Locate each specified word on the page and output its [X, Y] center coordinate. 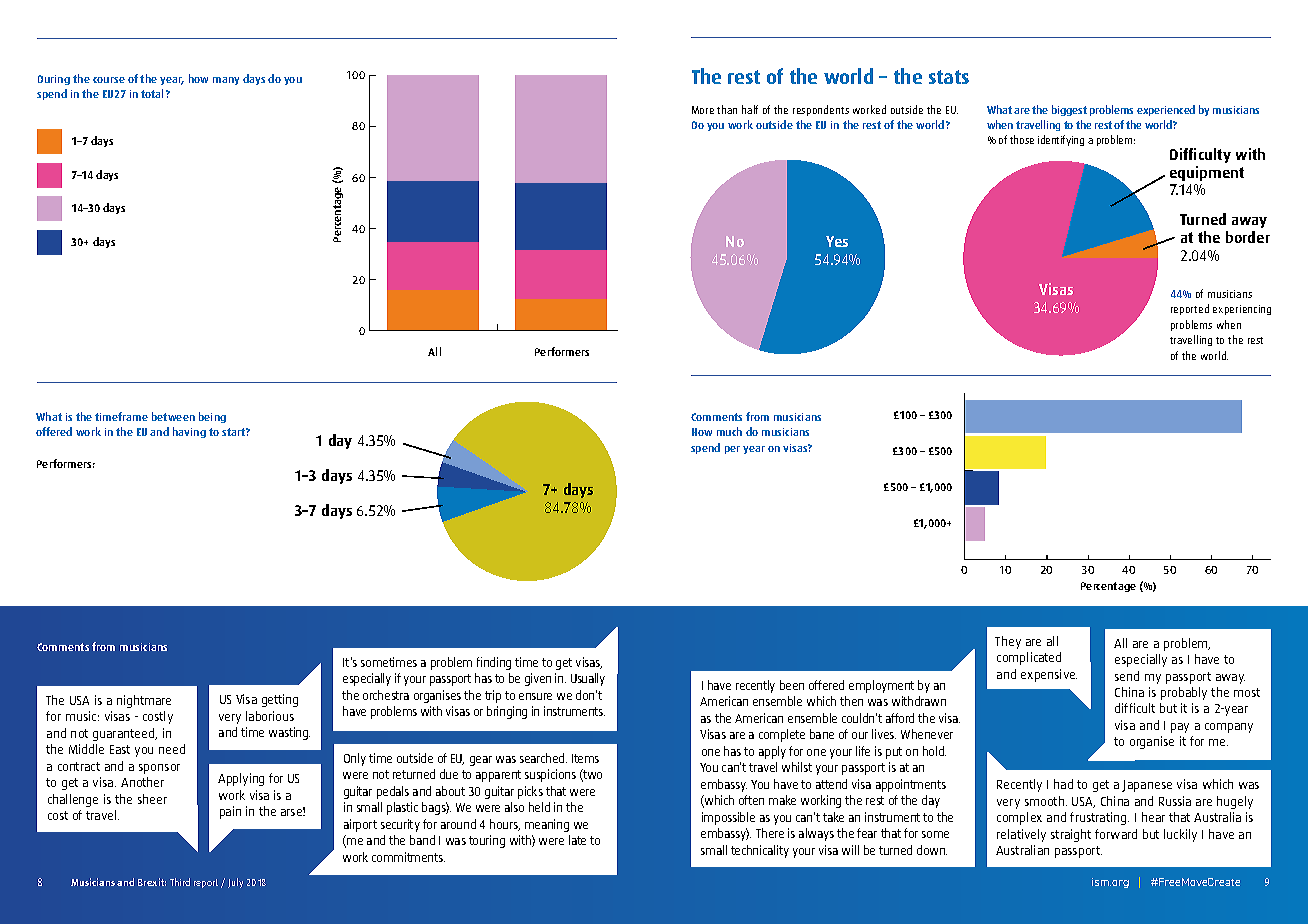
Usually [588, 679]
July [235, 883]
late [577, 840]
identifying [1061, 140]
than [727, 109]
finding [494, 663]
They [1008, 642]
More [703, 110]
